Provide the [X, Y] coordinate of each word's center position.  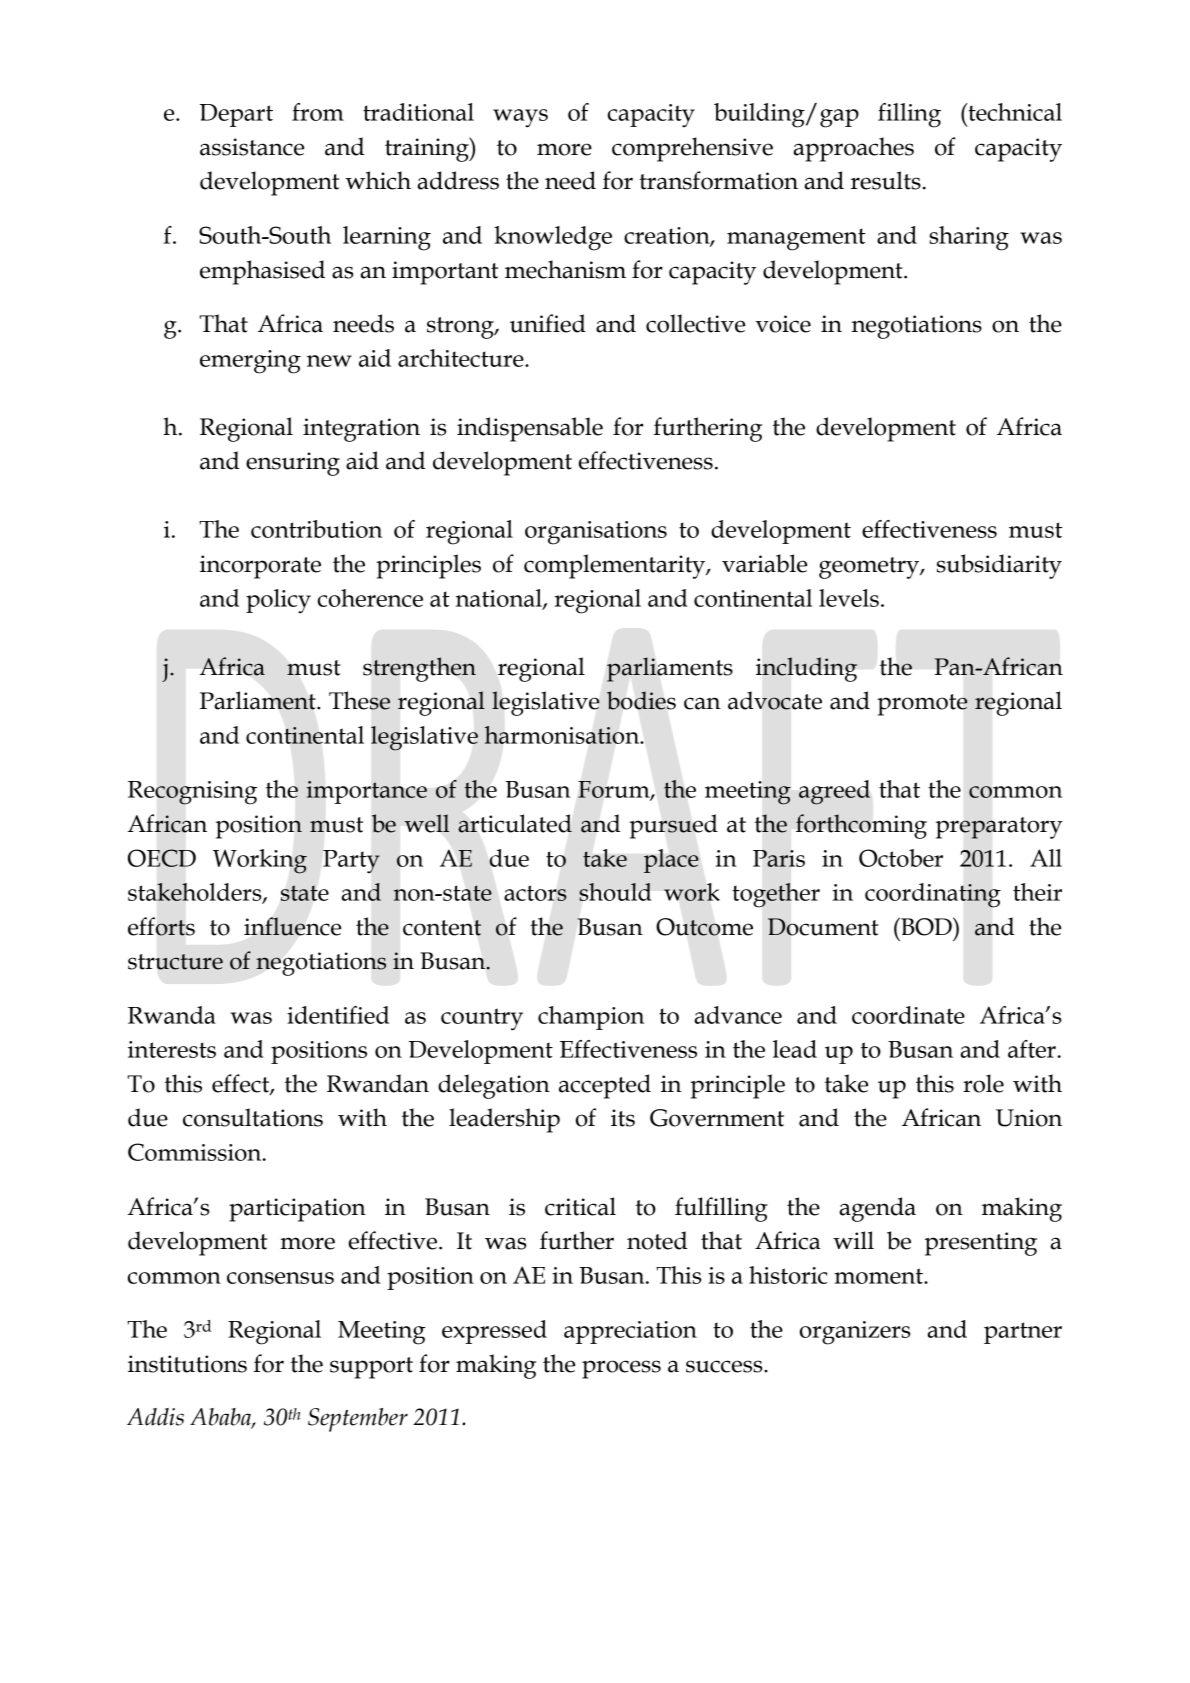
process [621, 1369]
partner [1023, 1333]
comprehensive [692, 149]
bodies [641, 700]
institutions [187, 1364]
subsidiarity [999, 566]
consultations [253, 1117]
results [886, 180]
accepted [605, 1086]
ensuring [293, 464]
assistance [252, 147]
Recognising [192, 793]
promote [922, 705]
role [983, 1083]
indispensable [530, 429]
